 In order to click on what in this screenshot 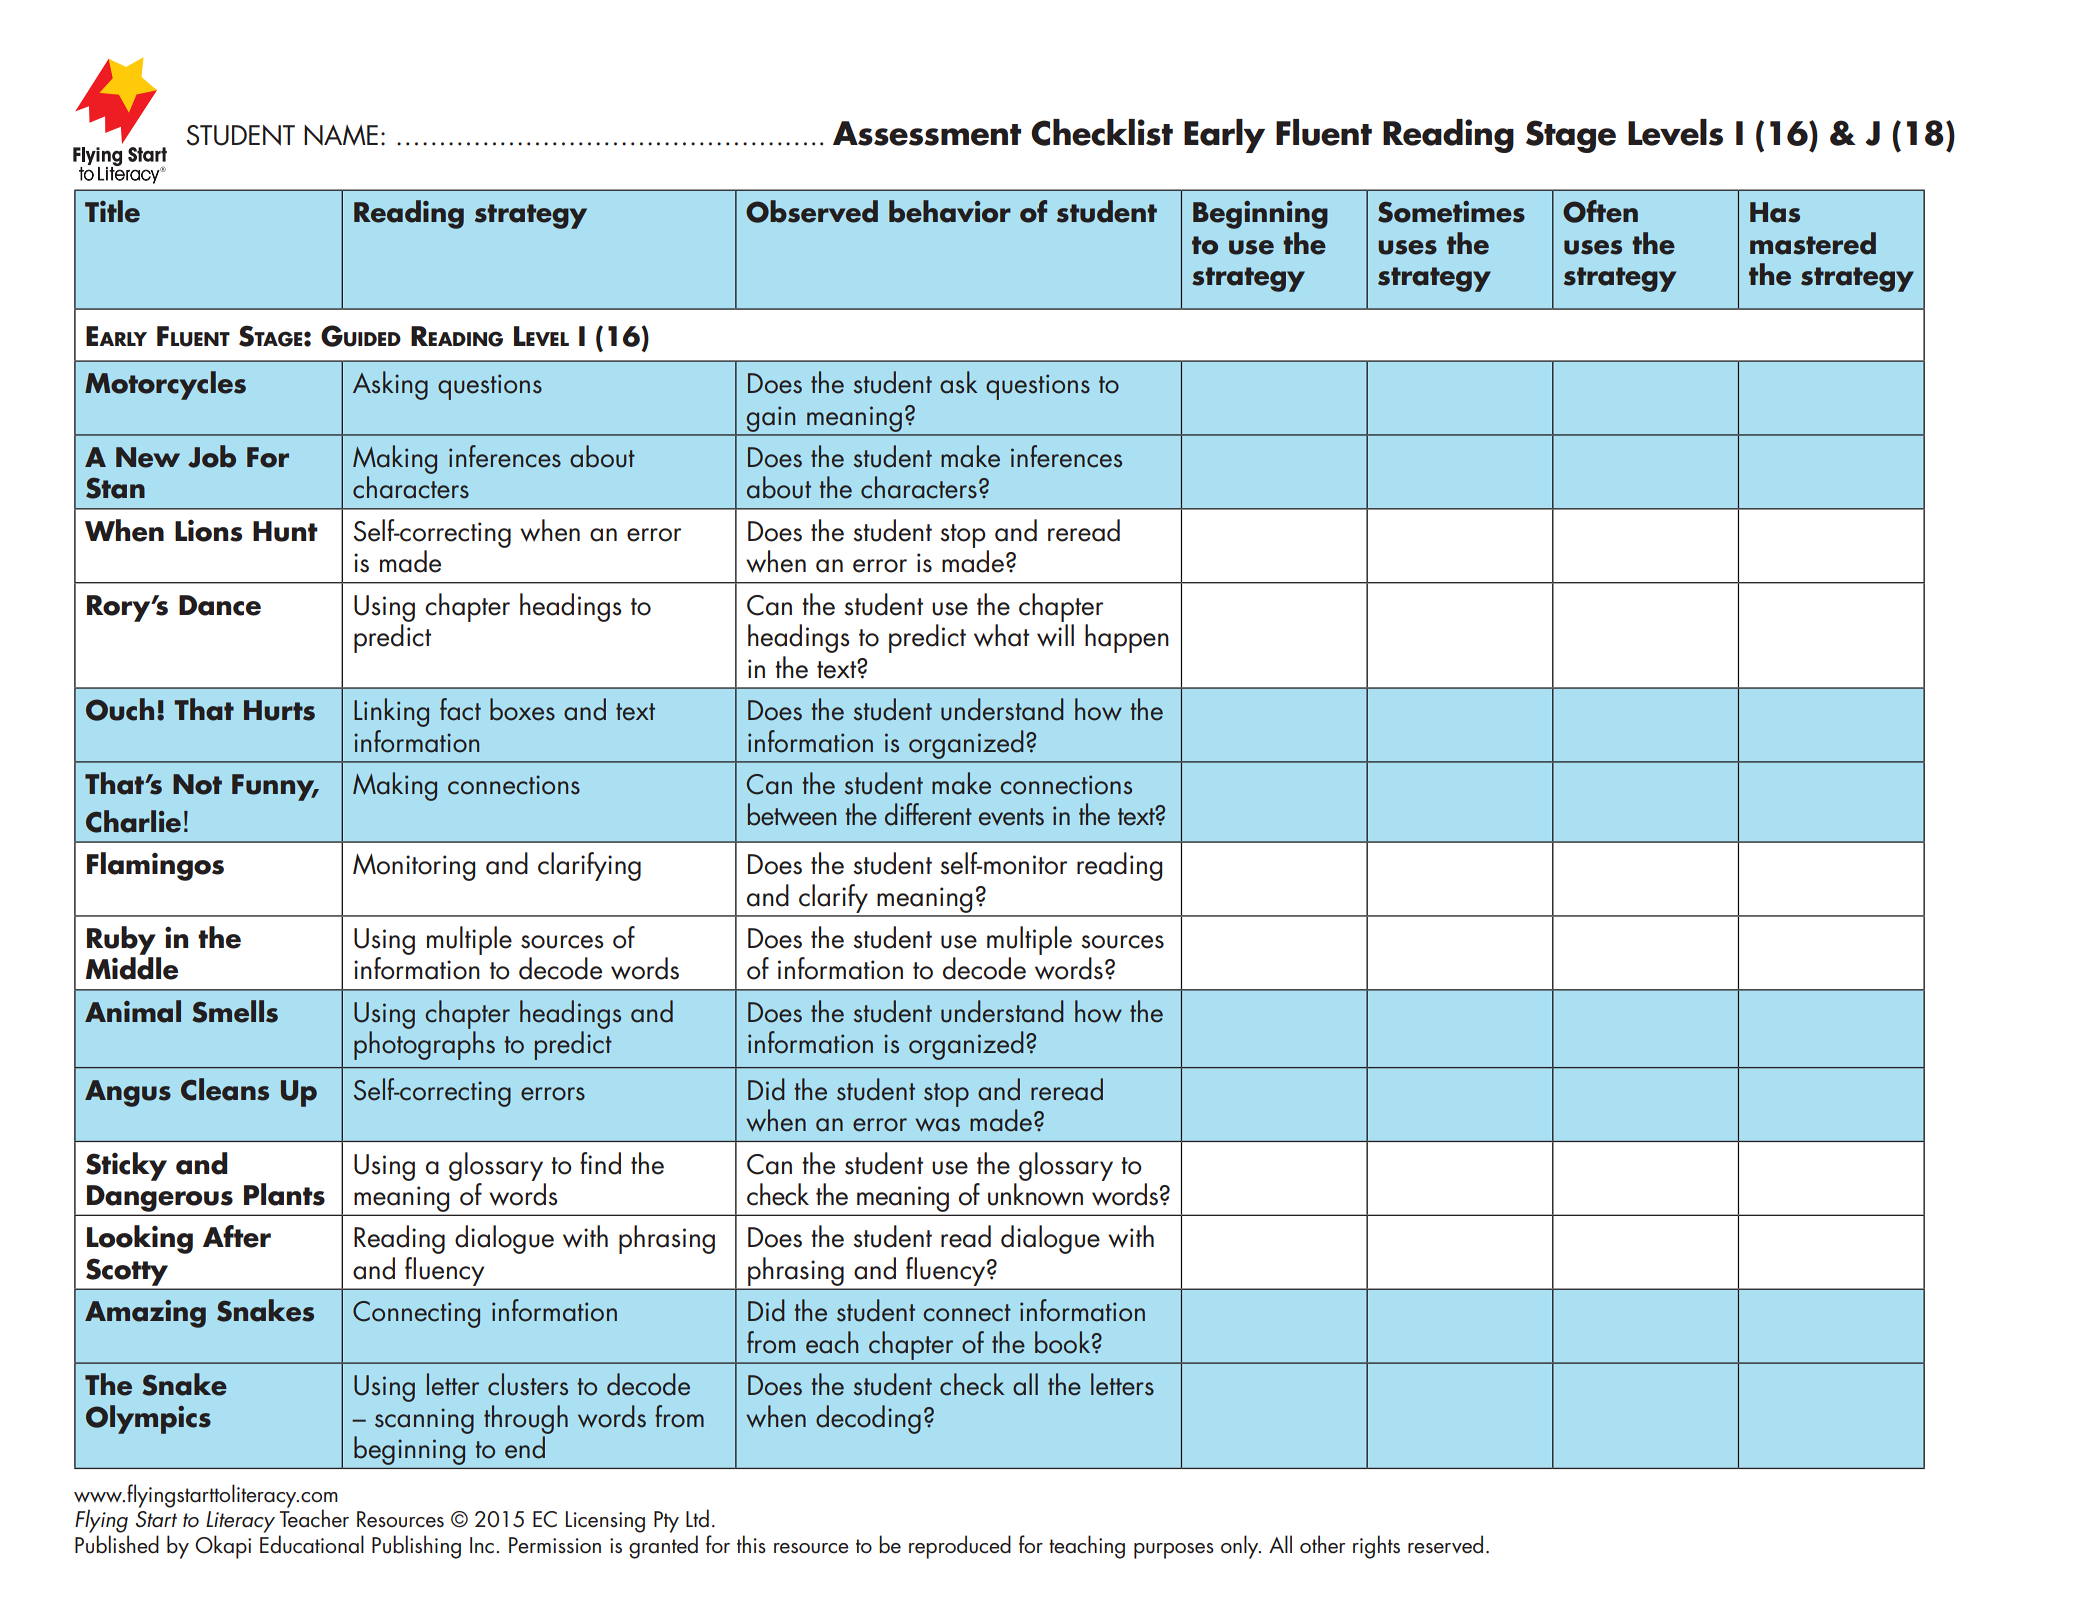, I will do `click(1001, 635)`.
